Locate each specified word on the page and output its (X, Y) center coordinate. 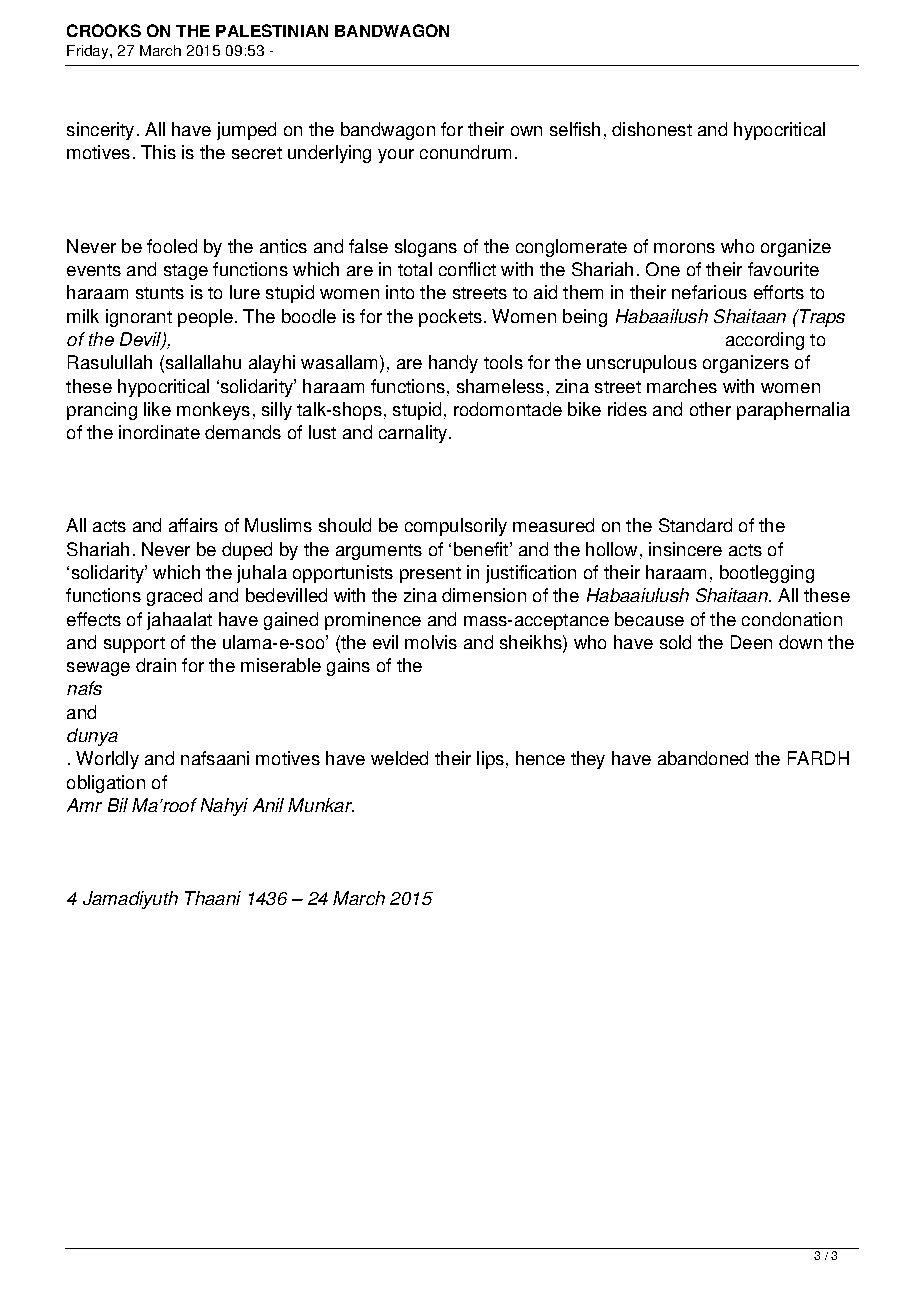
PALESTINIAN (272, 30)
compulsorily (456, 527)
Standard (695, 525)
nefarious (709, 292)
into (400, 292)
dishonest (652, 129)
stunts (160, 293)
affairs (193, 525)
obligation (106, 784)
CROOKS (104, 30)
